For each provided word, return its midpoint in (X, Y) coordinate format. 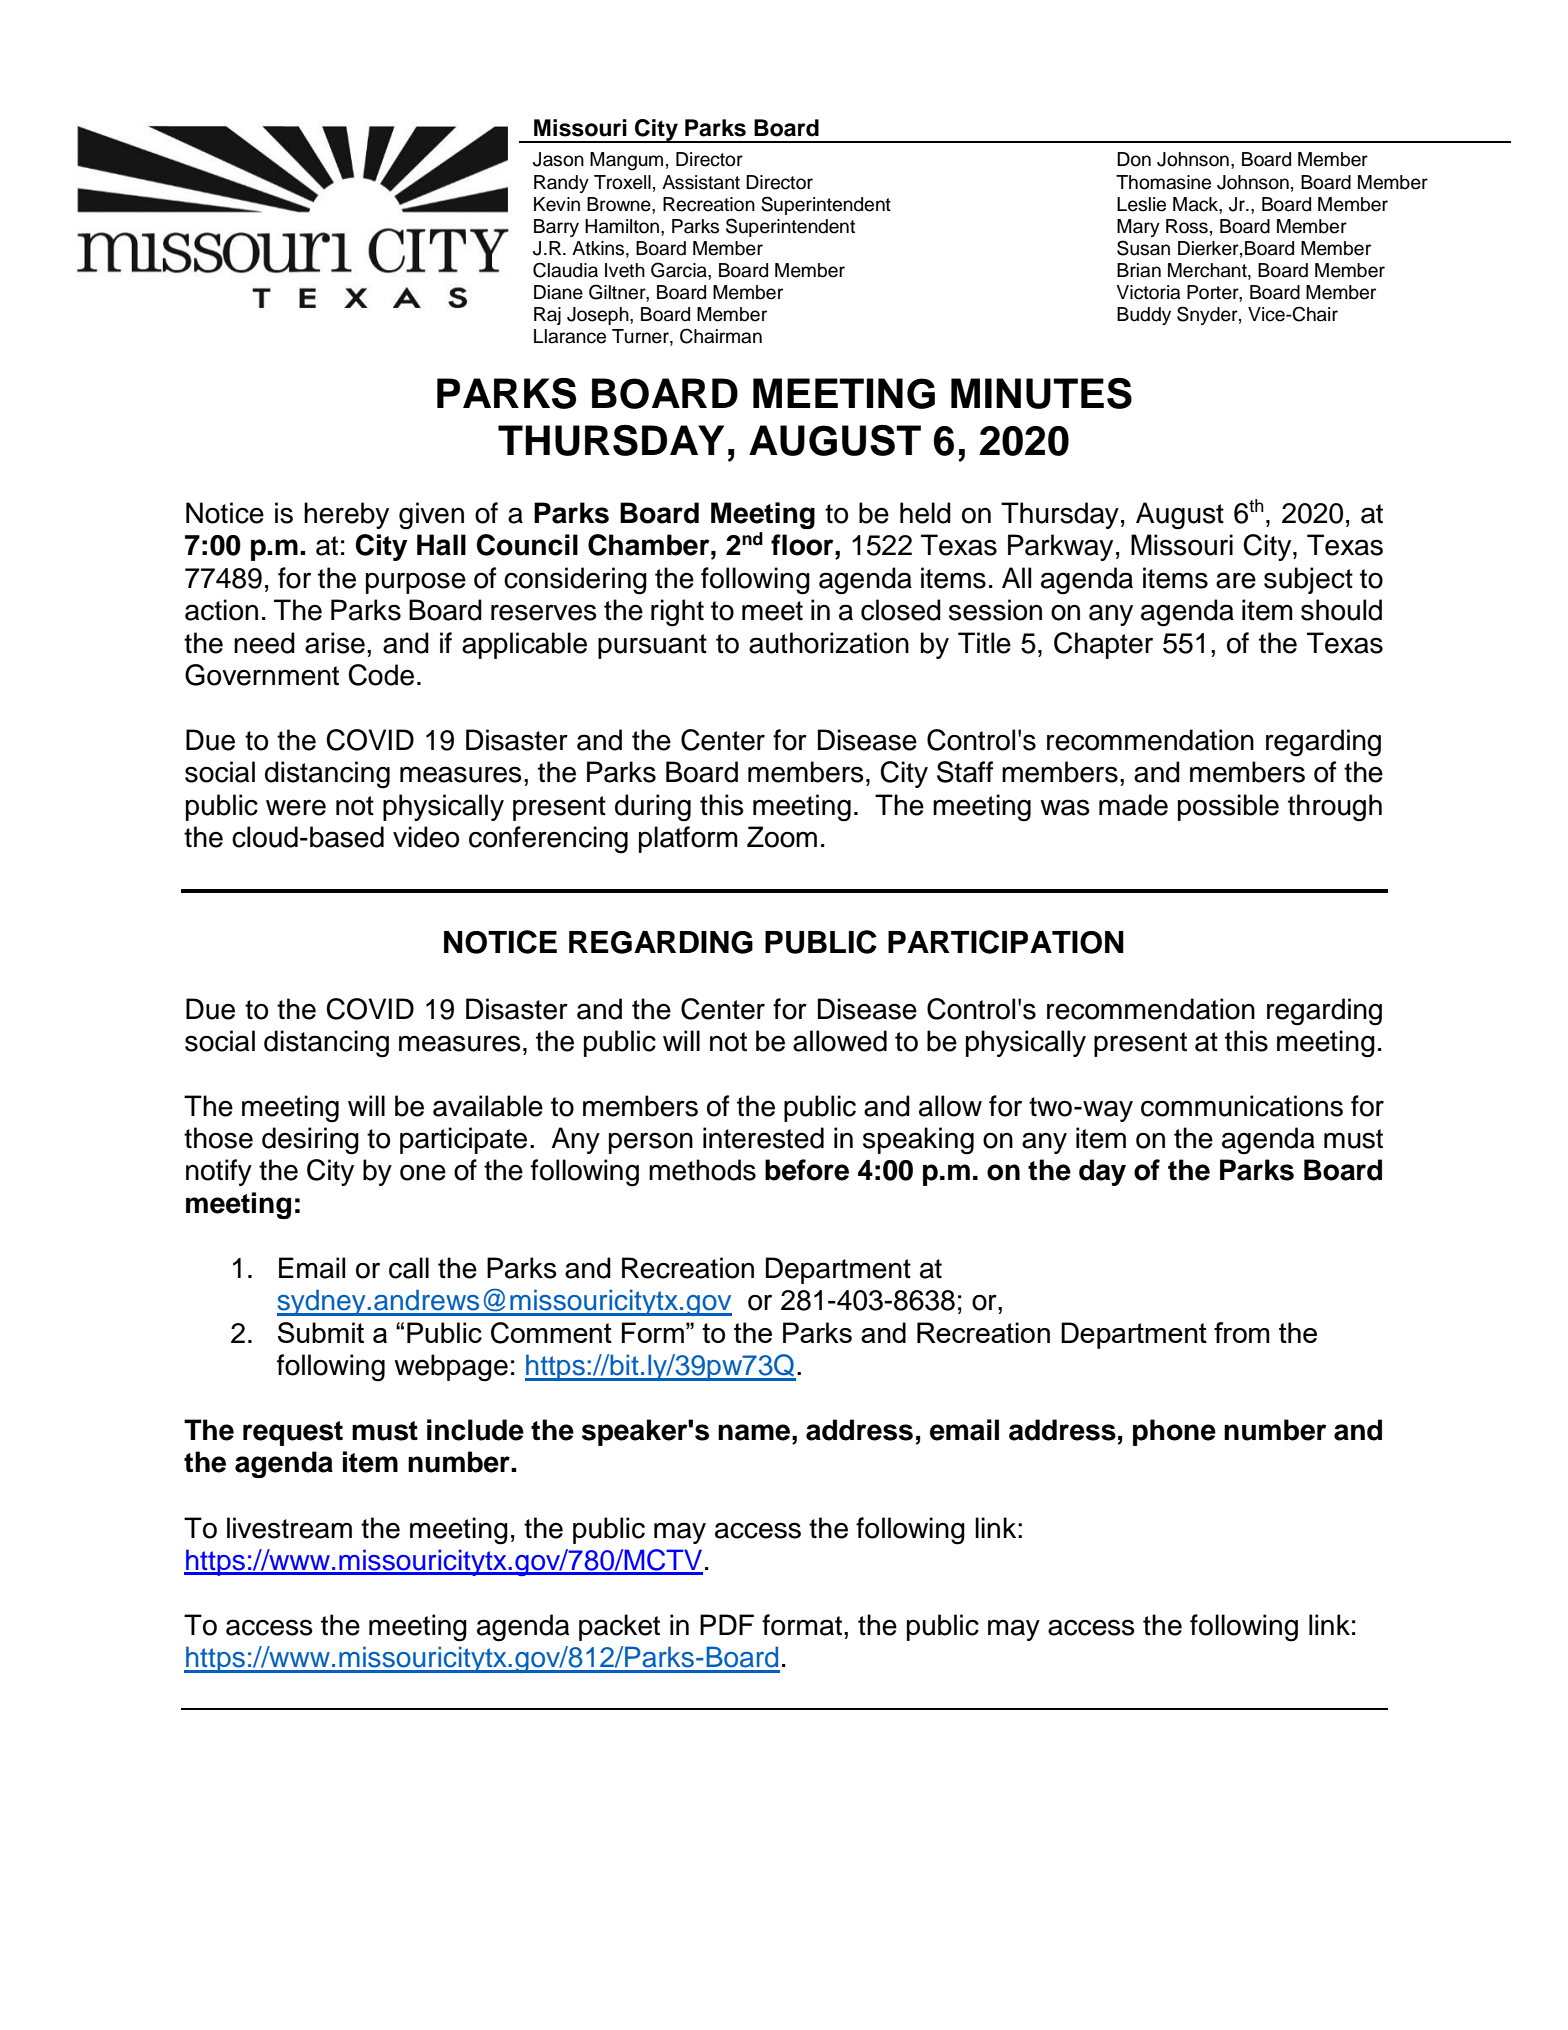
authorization (829, 643)
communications (1242, 1106)
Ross (1187, 226)
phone (1174, 1432)
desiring (310, 1141)
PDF (727, 1624)
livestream (289, 1528)
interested (763, 1138)
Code (381, 675)
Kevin (557, 204)
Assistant (701, 182)
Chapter (1103, 645)
